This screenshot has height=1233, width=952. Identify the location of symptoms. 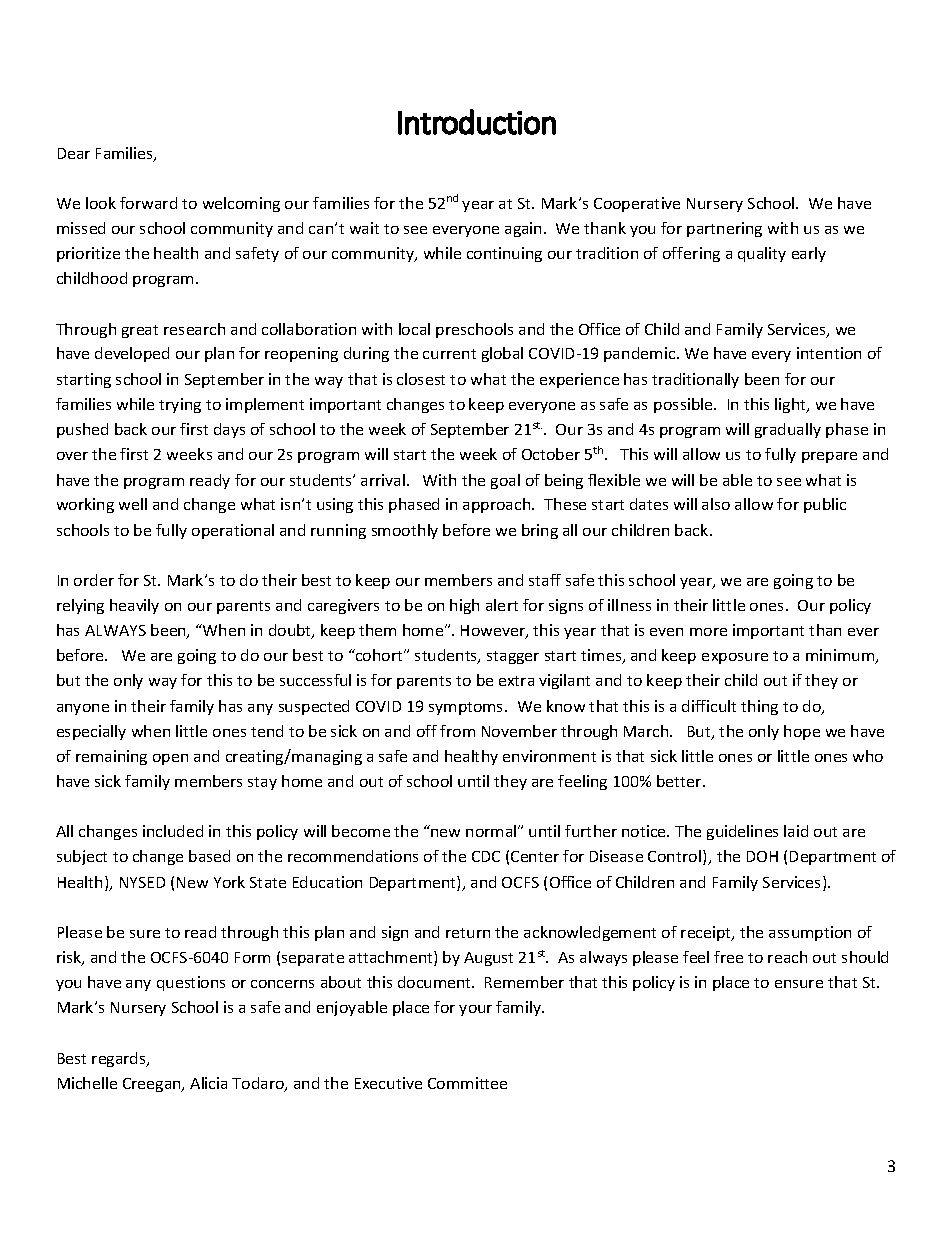
(467, 708).
